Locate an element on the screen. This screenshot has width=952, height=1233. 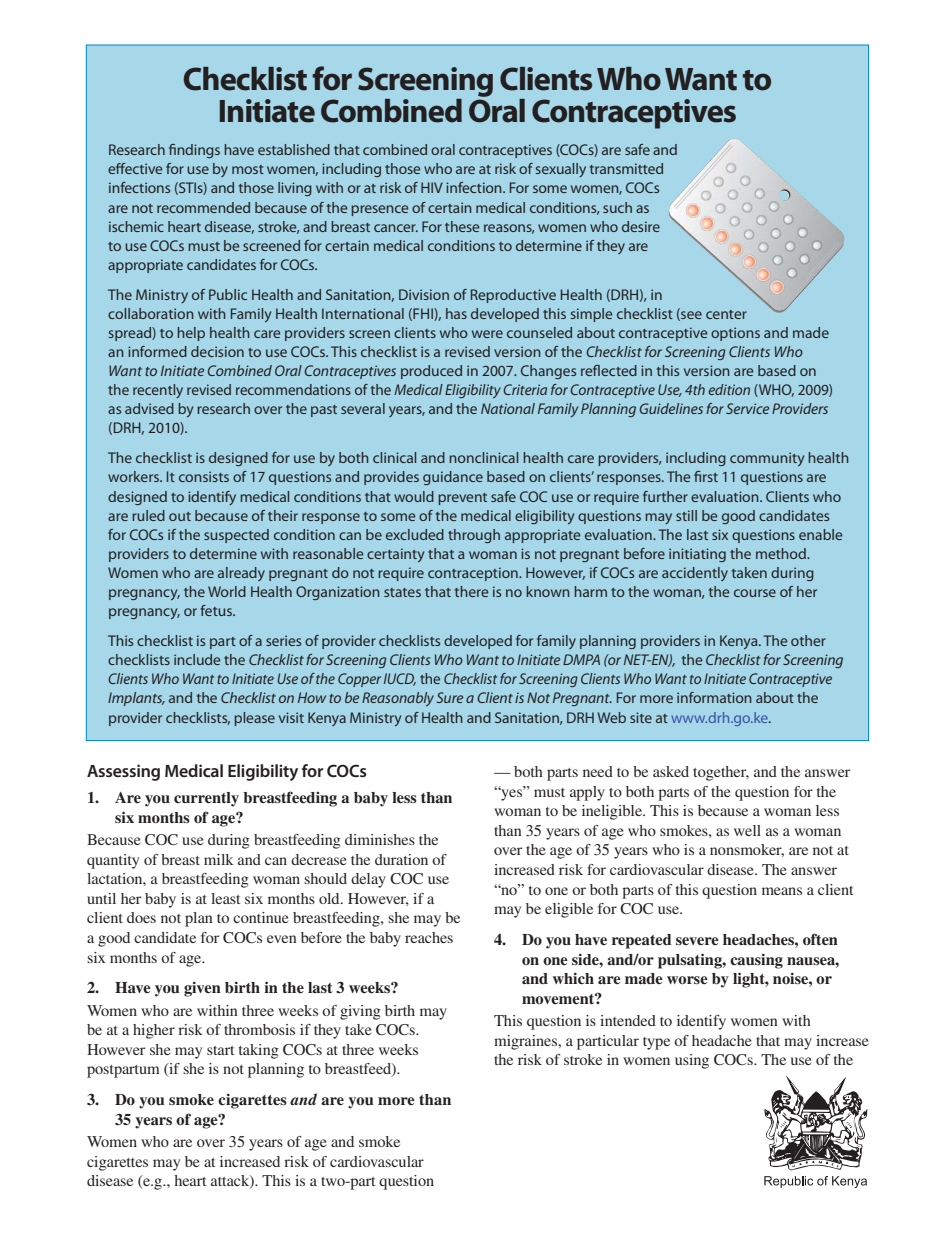
currently is located at coordinates (206, 799).
